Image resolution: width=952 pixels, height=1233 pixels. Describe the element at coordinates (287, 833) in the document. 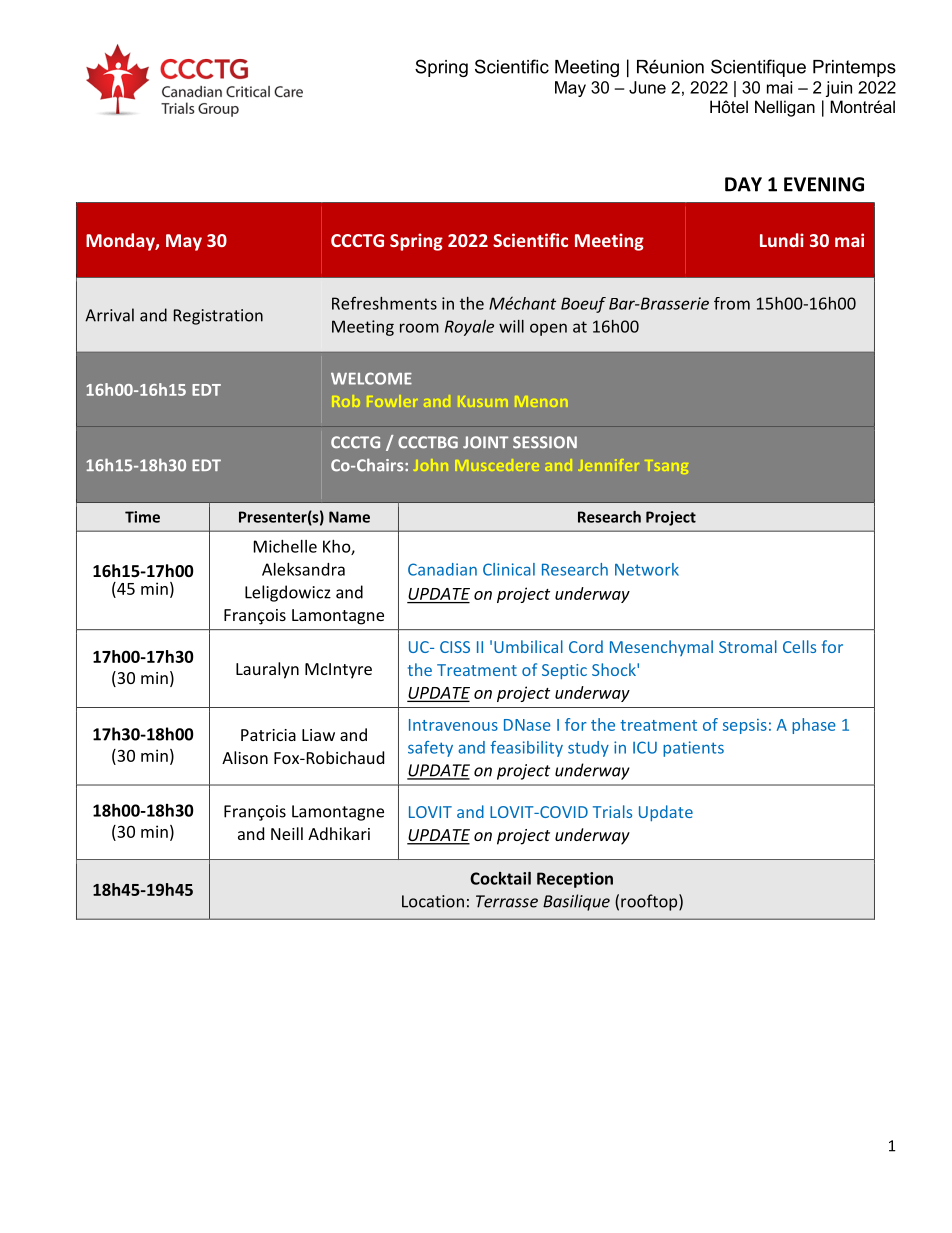

I see `Neill` at that location.
